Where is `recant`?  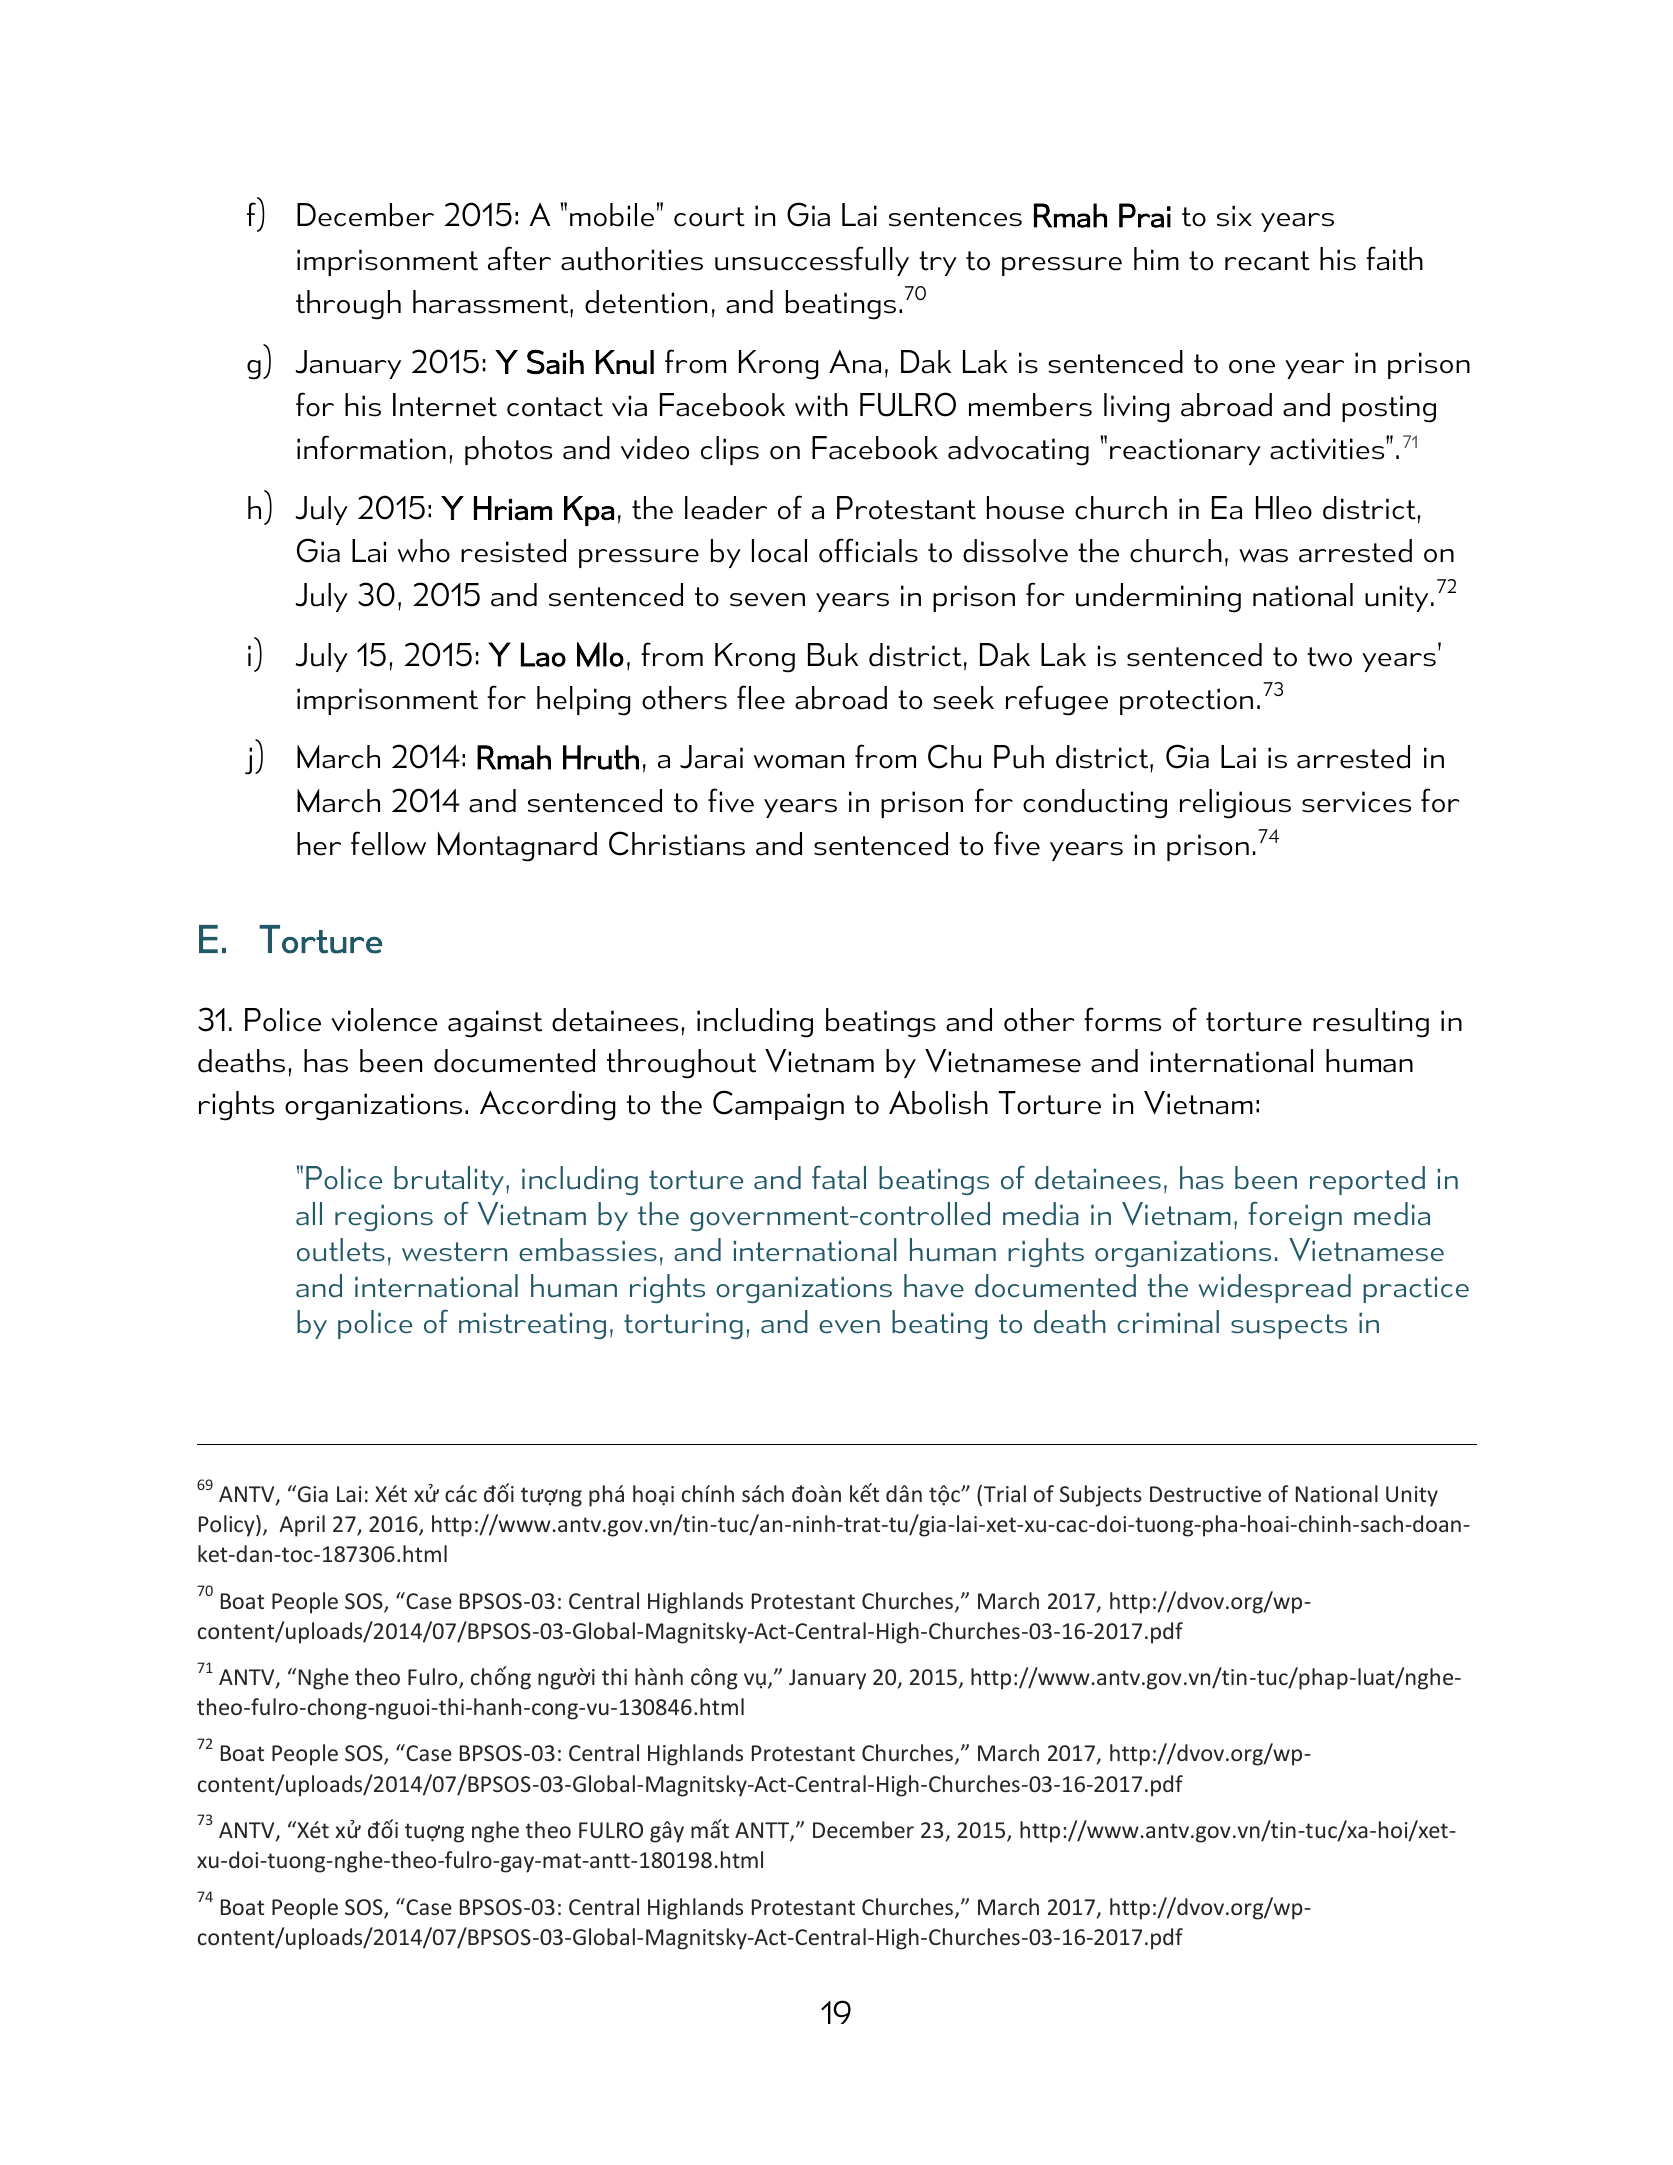
recant is located at coordinates (1267, 261).
